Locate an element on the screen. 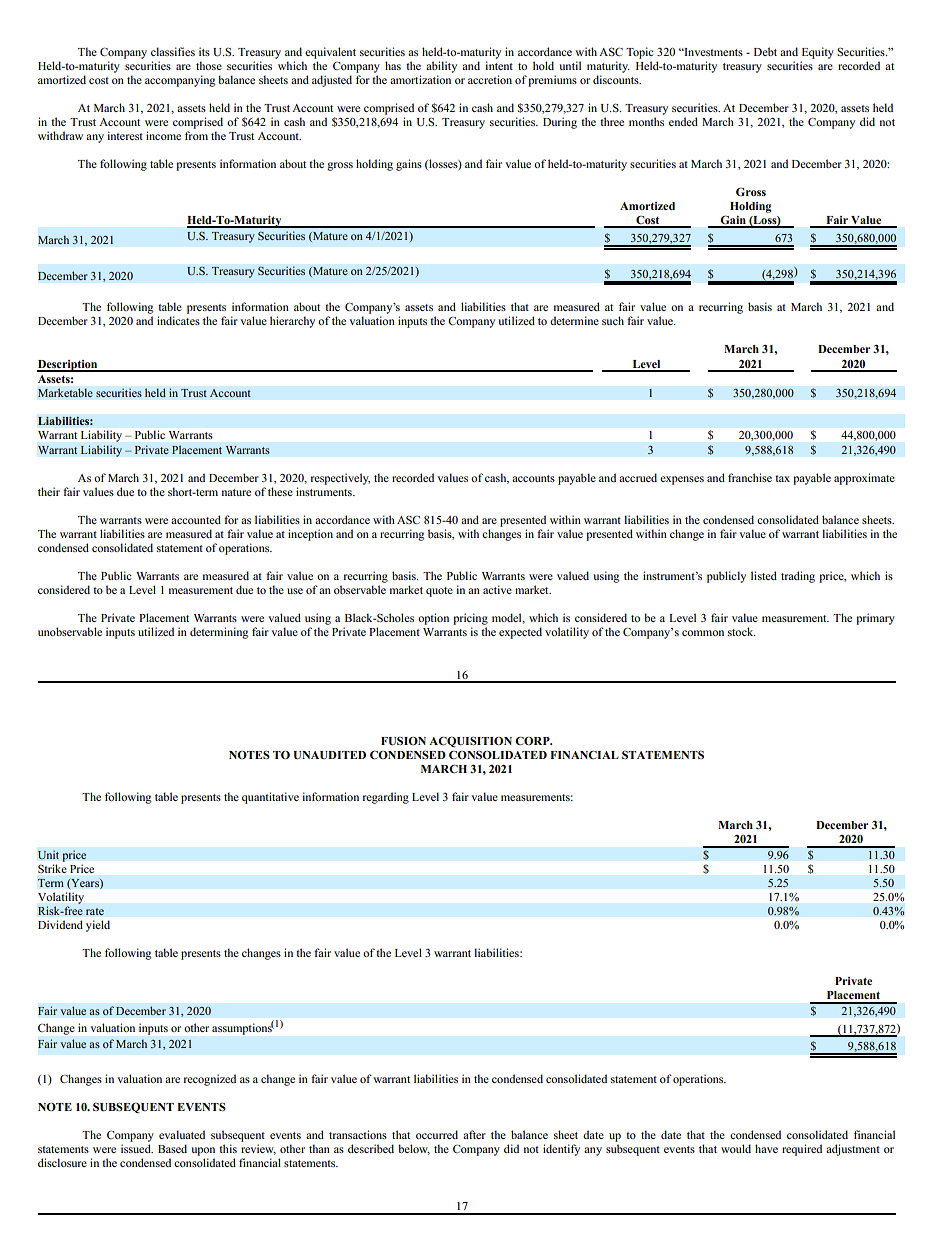  use is located at coordinates (295, 591).
